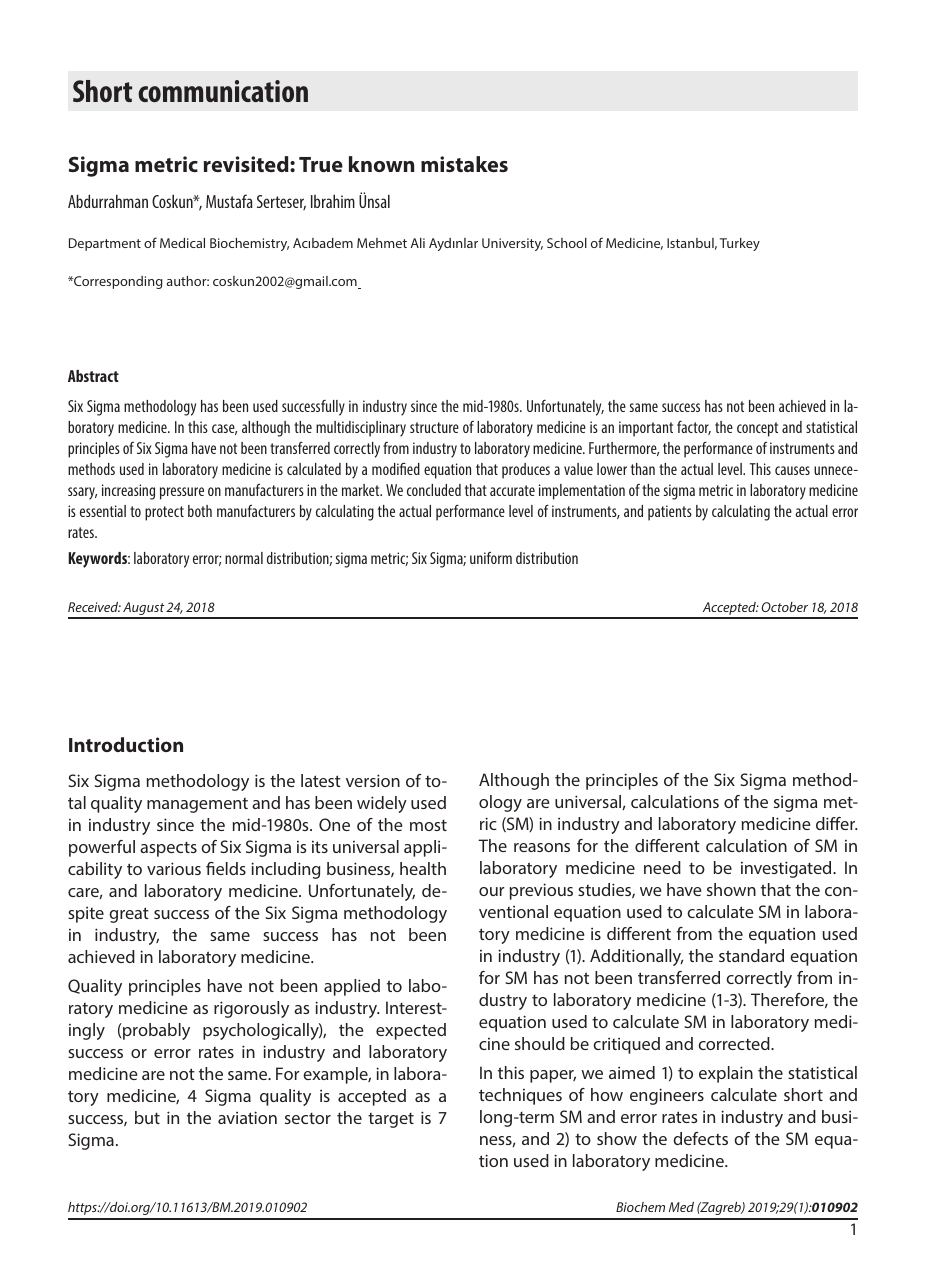 The width and height of the page is (926, 1288). I want to click on sector, so click(308, 1118).
